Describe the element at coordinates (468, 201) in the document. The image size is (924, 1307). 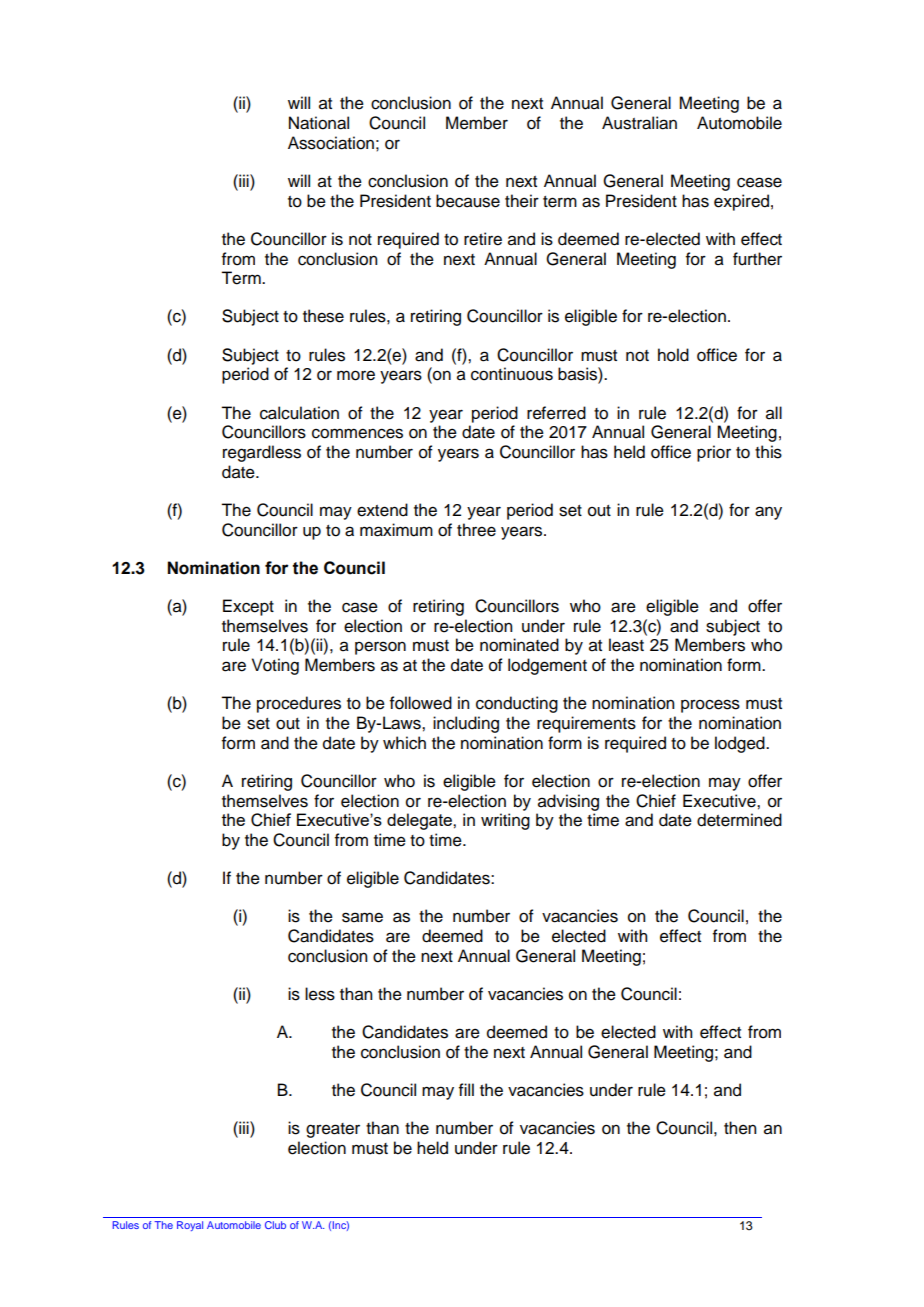
I see `because` at that location.
